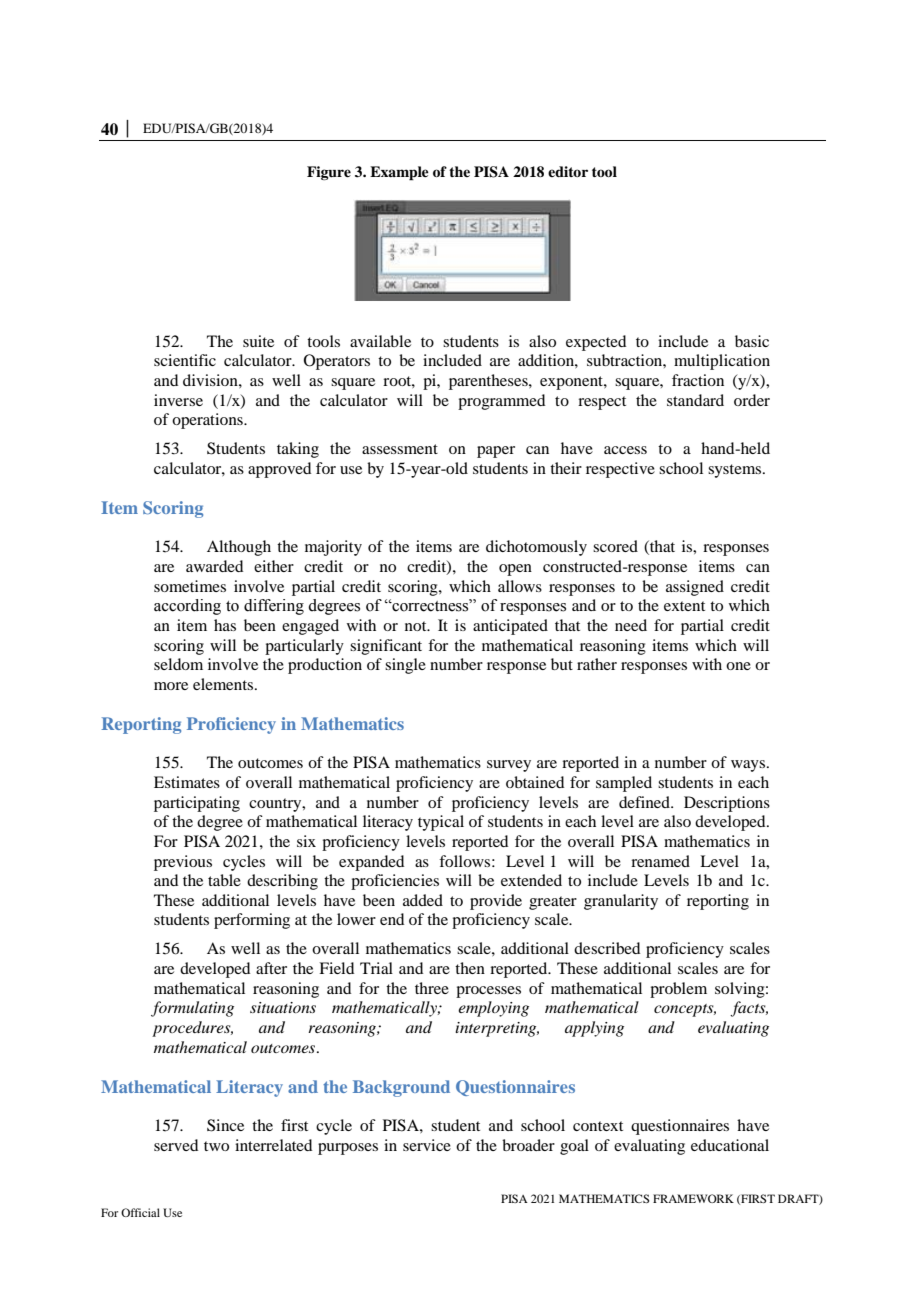 The image size is (924, 1308). I want to click on editor, so click(568, 171).
